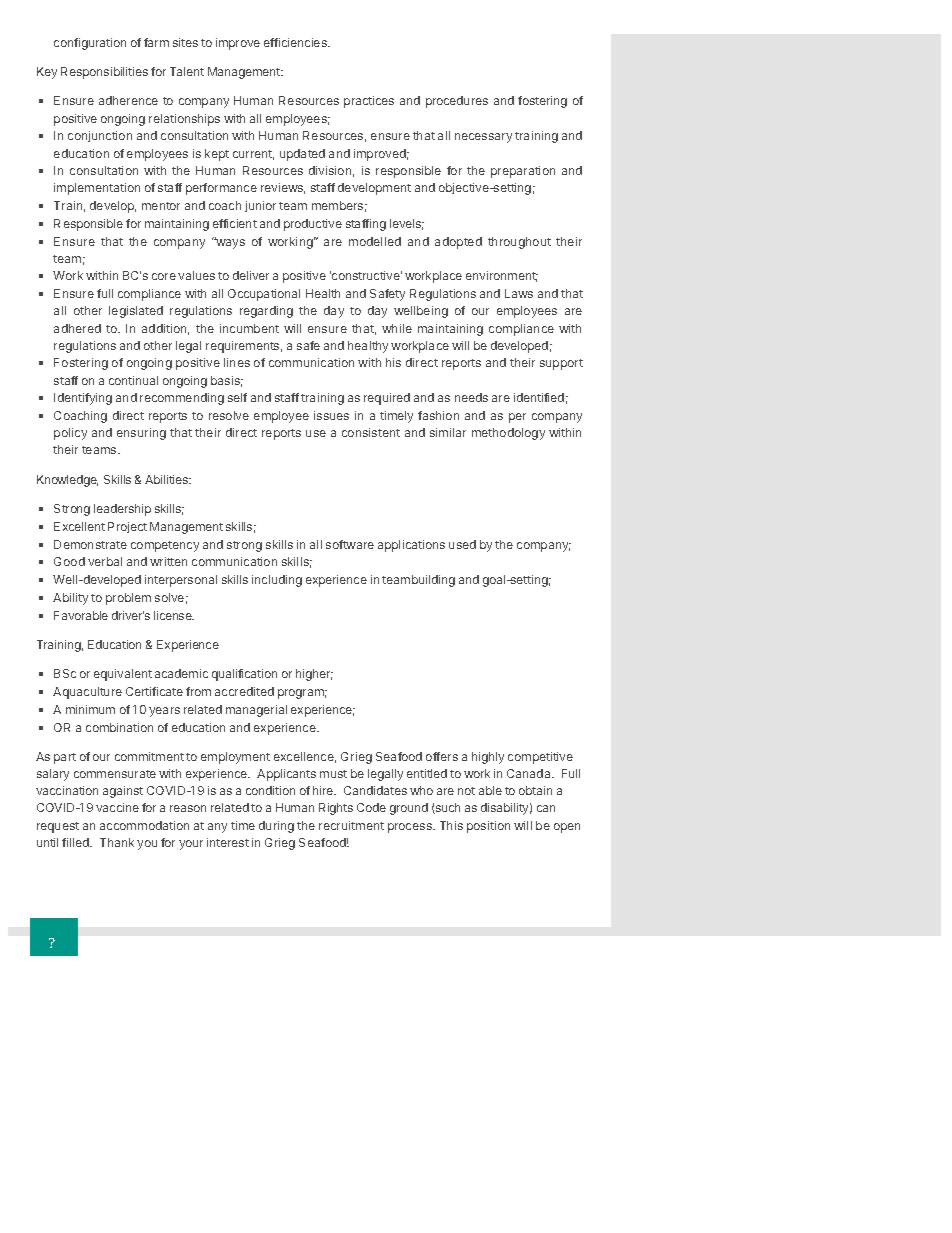 The image size is (952, 1233). I want to click on issues, so click(331, 415).
